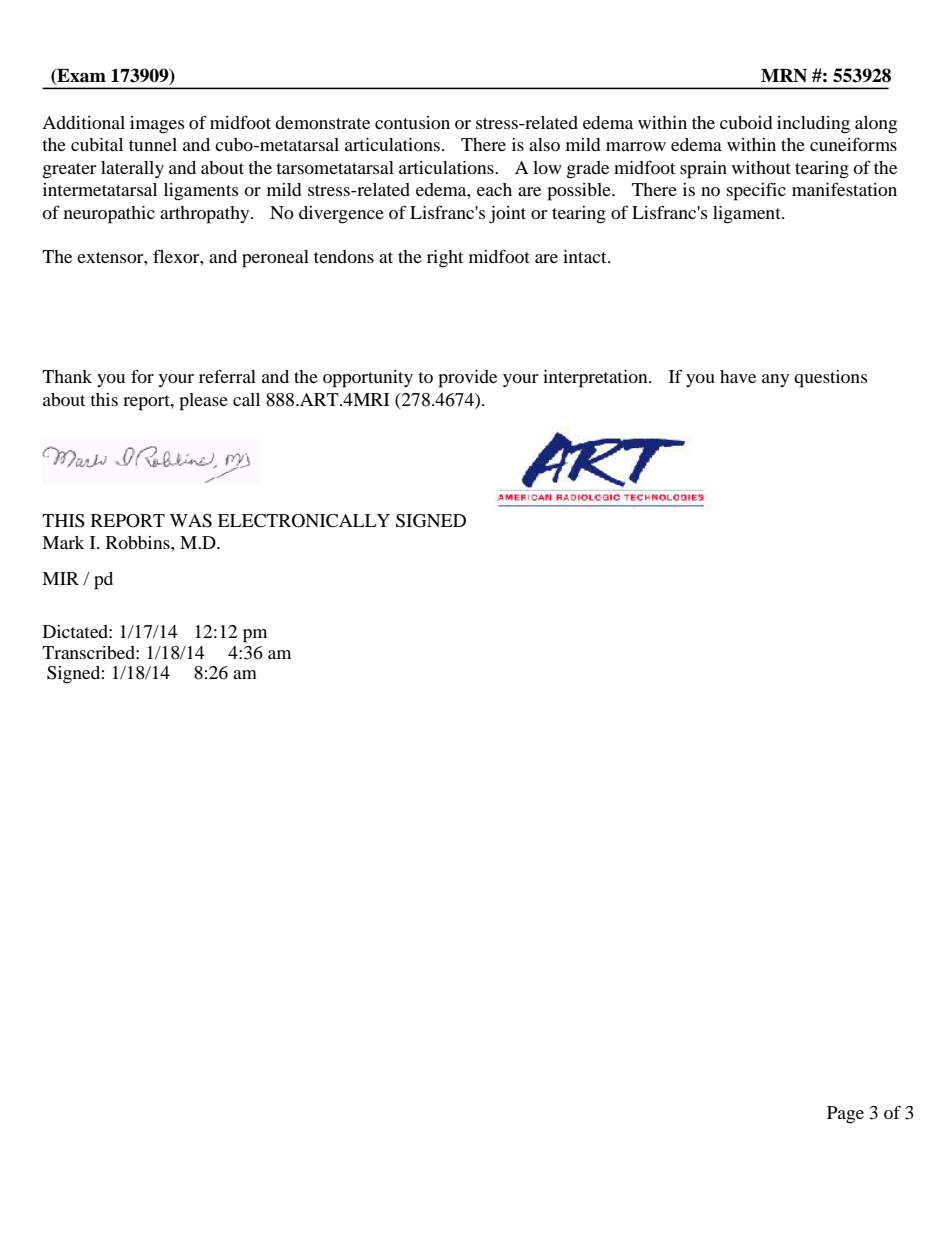 The height and width of the document is (1233, 952). Describe the element at coordinates (494, 189) in the document. I see `each` at that location.
